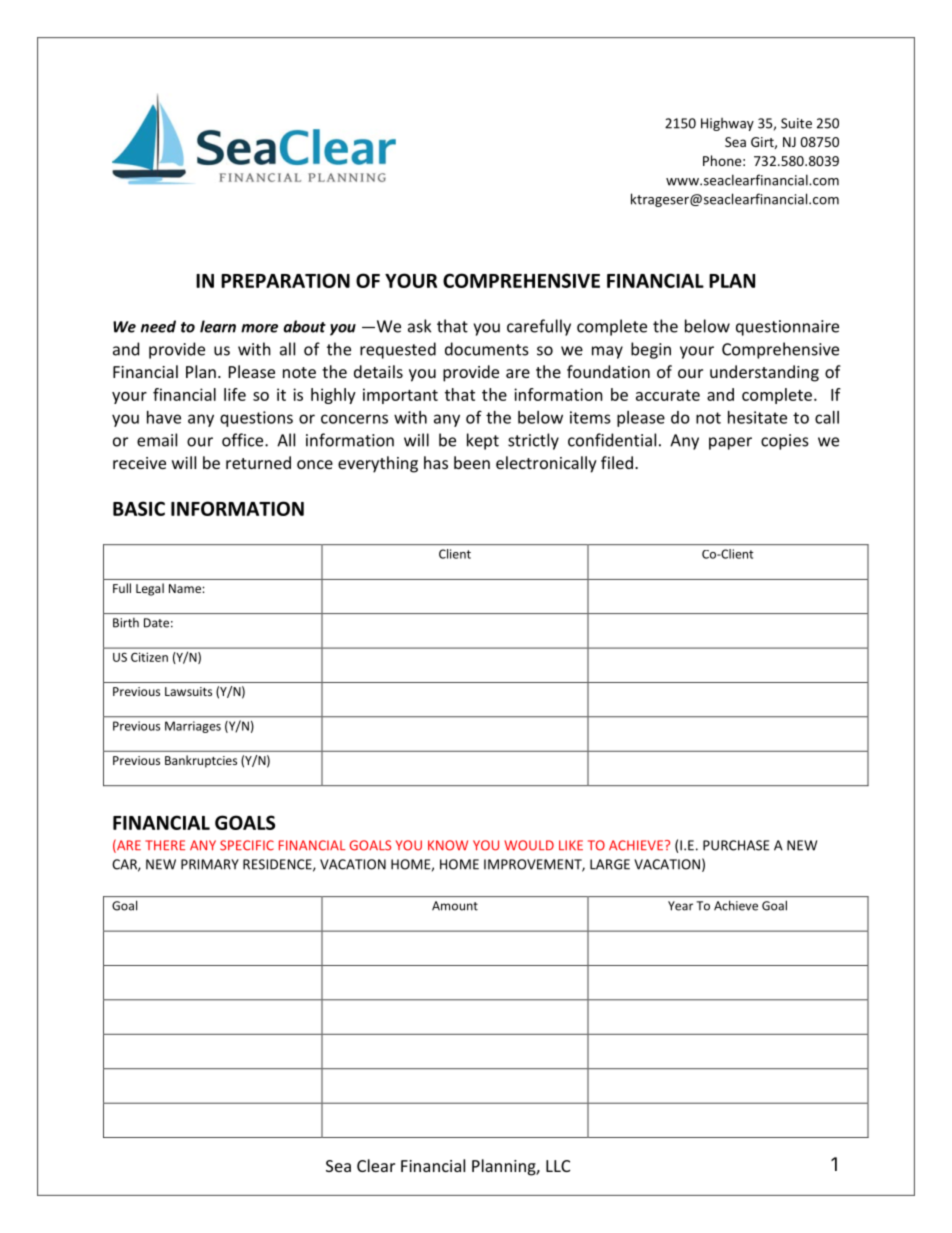 This image has width=952, height=1233. I want to click on LLC, so click(558, 1166).
